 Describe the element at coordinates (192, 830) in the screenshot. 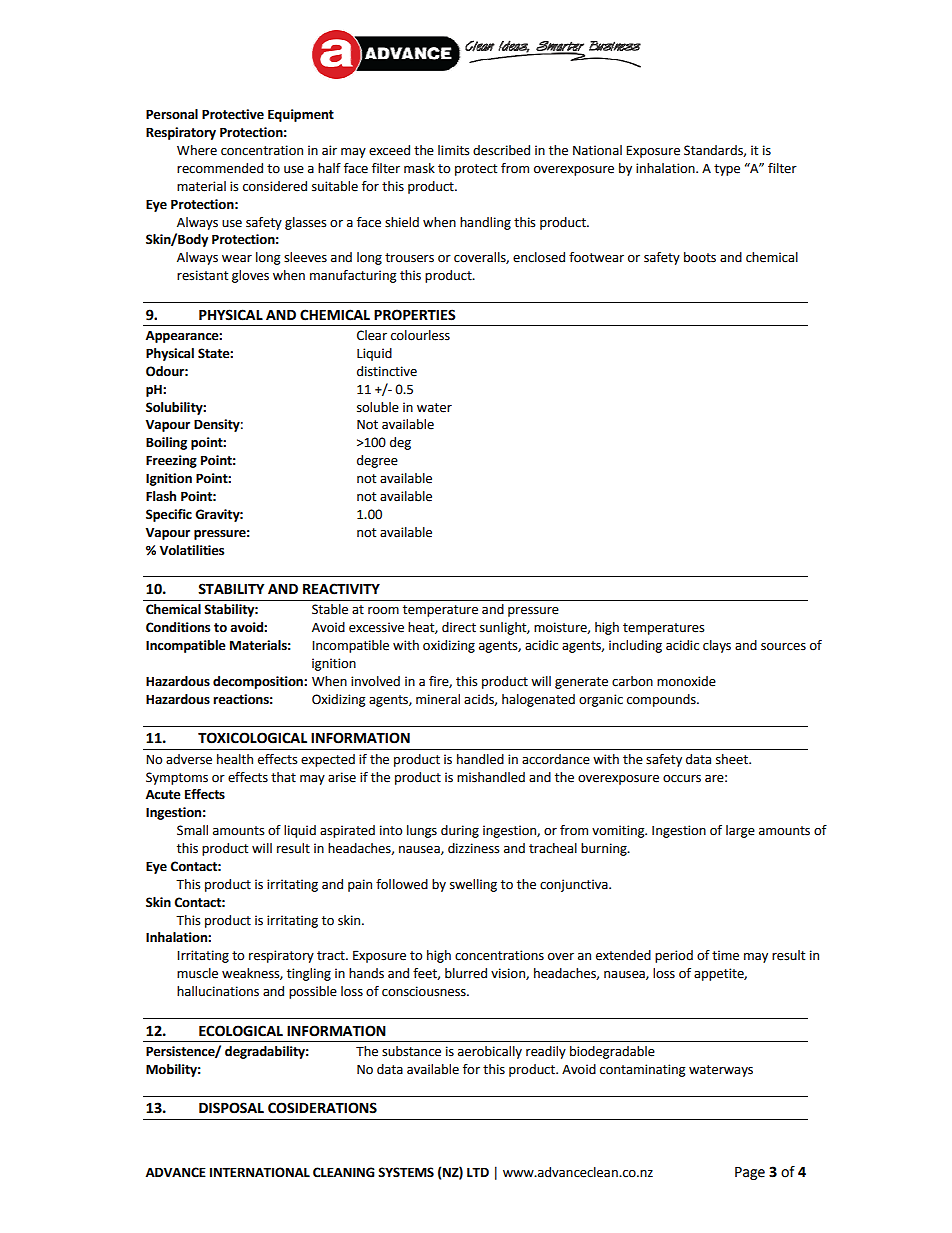

I see `Small` at that location.
